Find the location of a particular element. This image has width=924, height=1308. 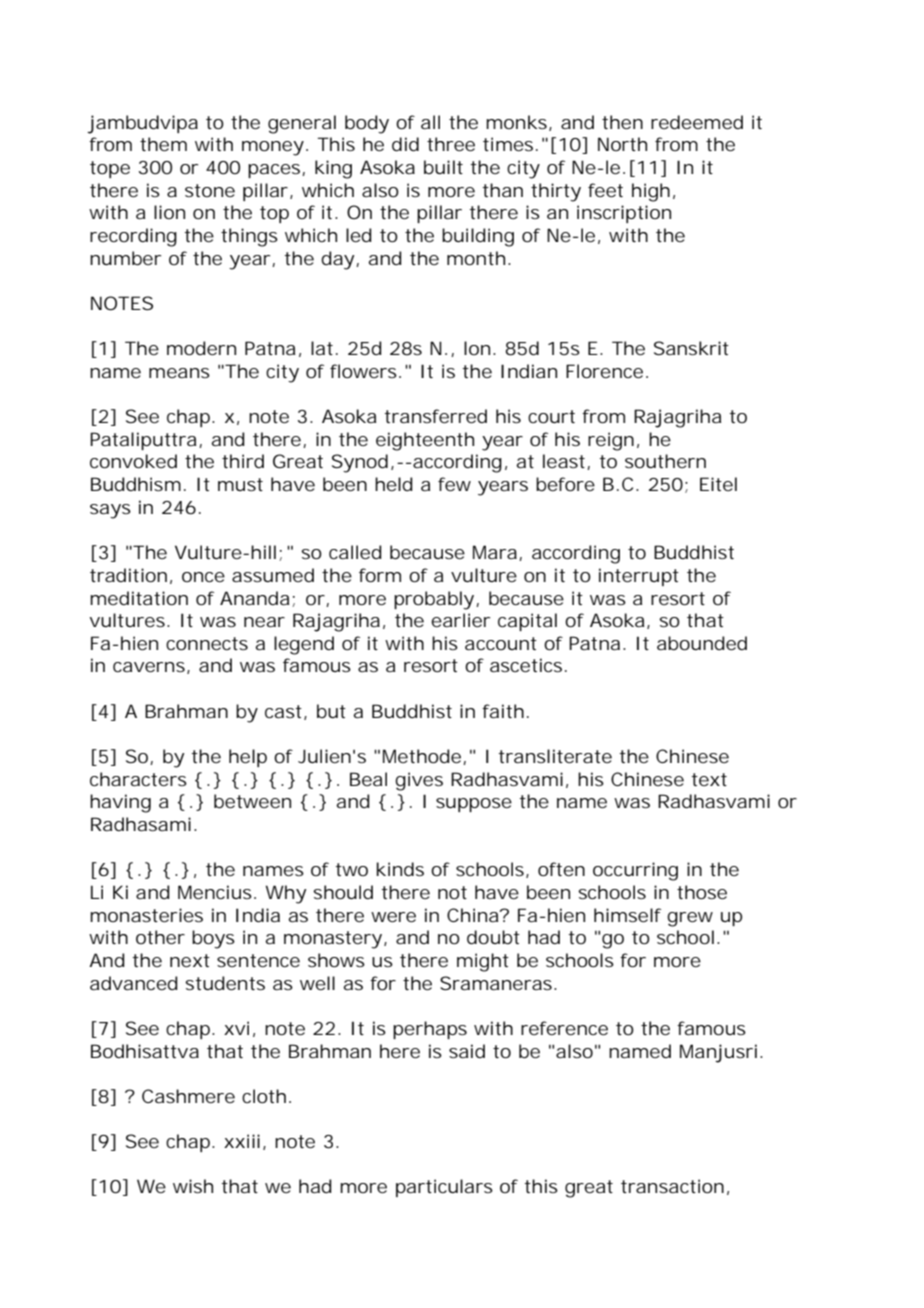

them is located at coordinates (163, 144).
